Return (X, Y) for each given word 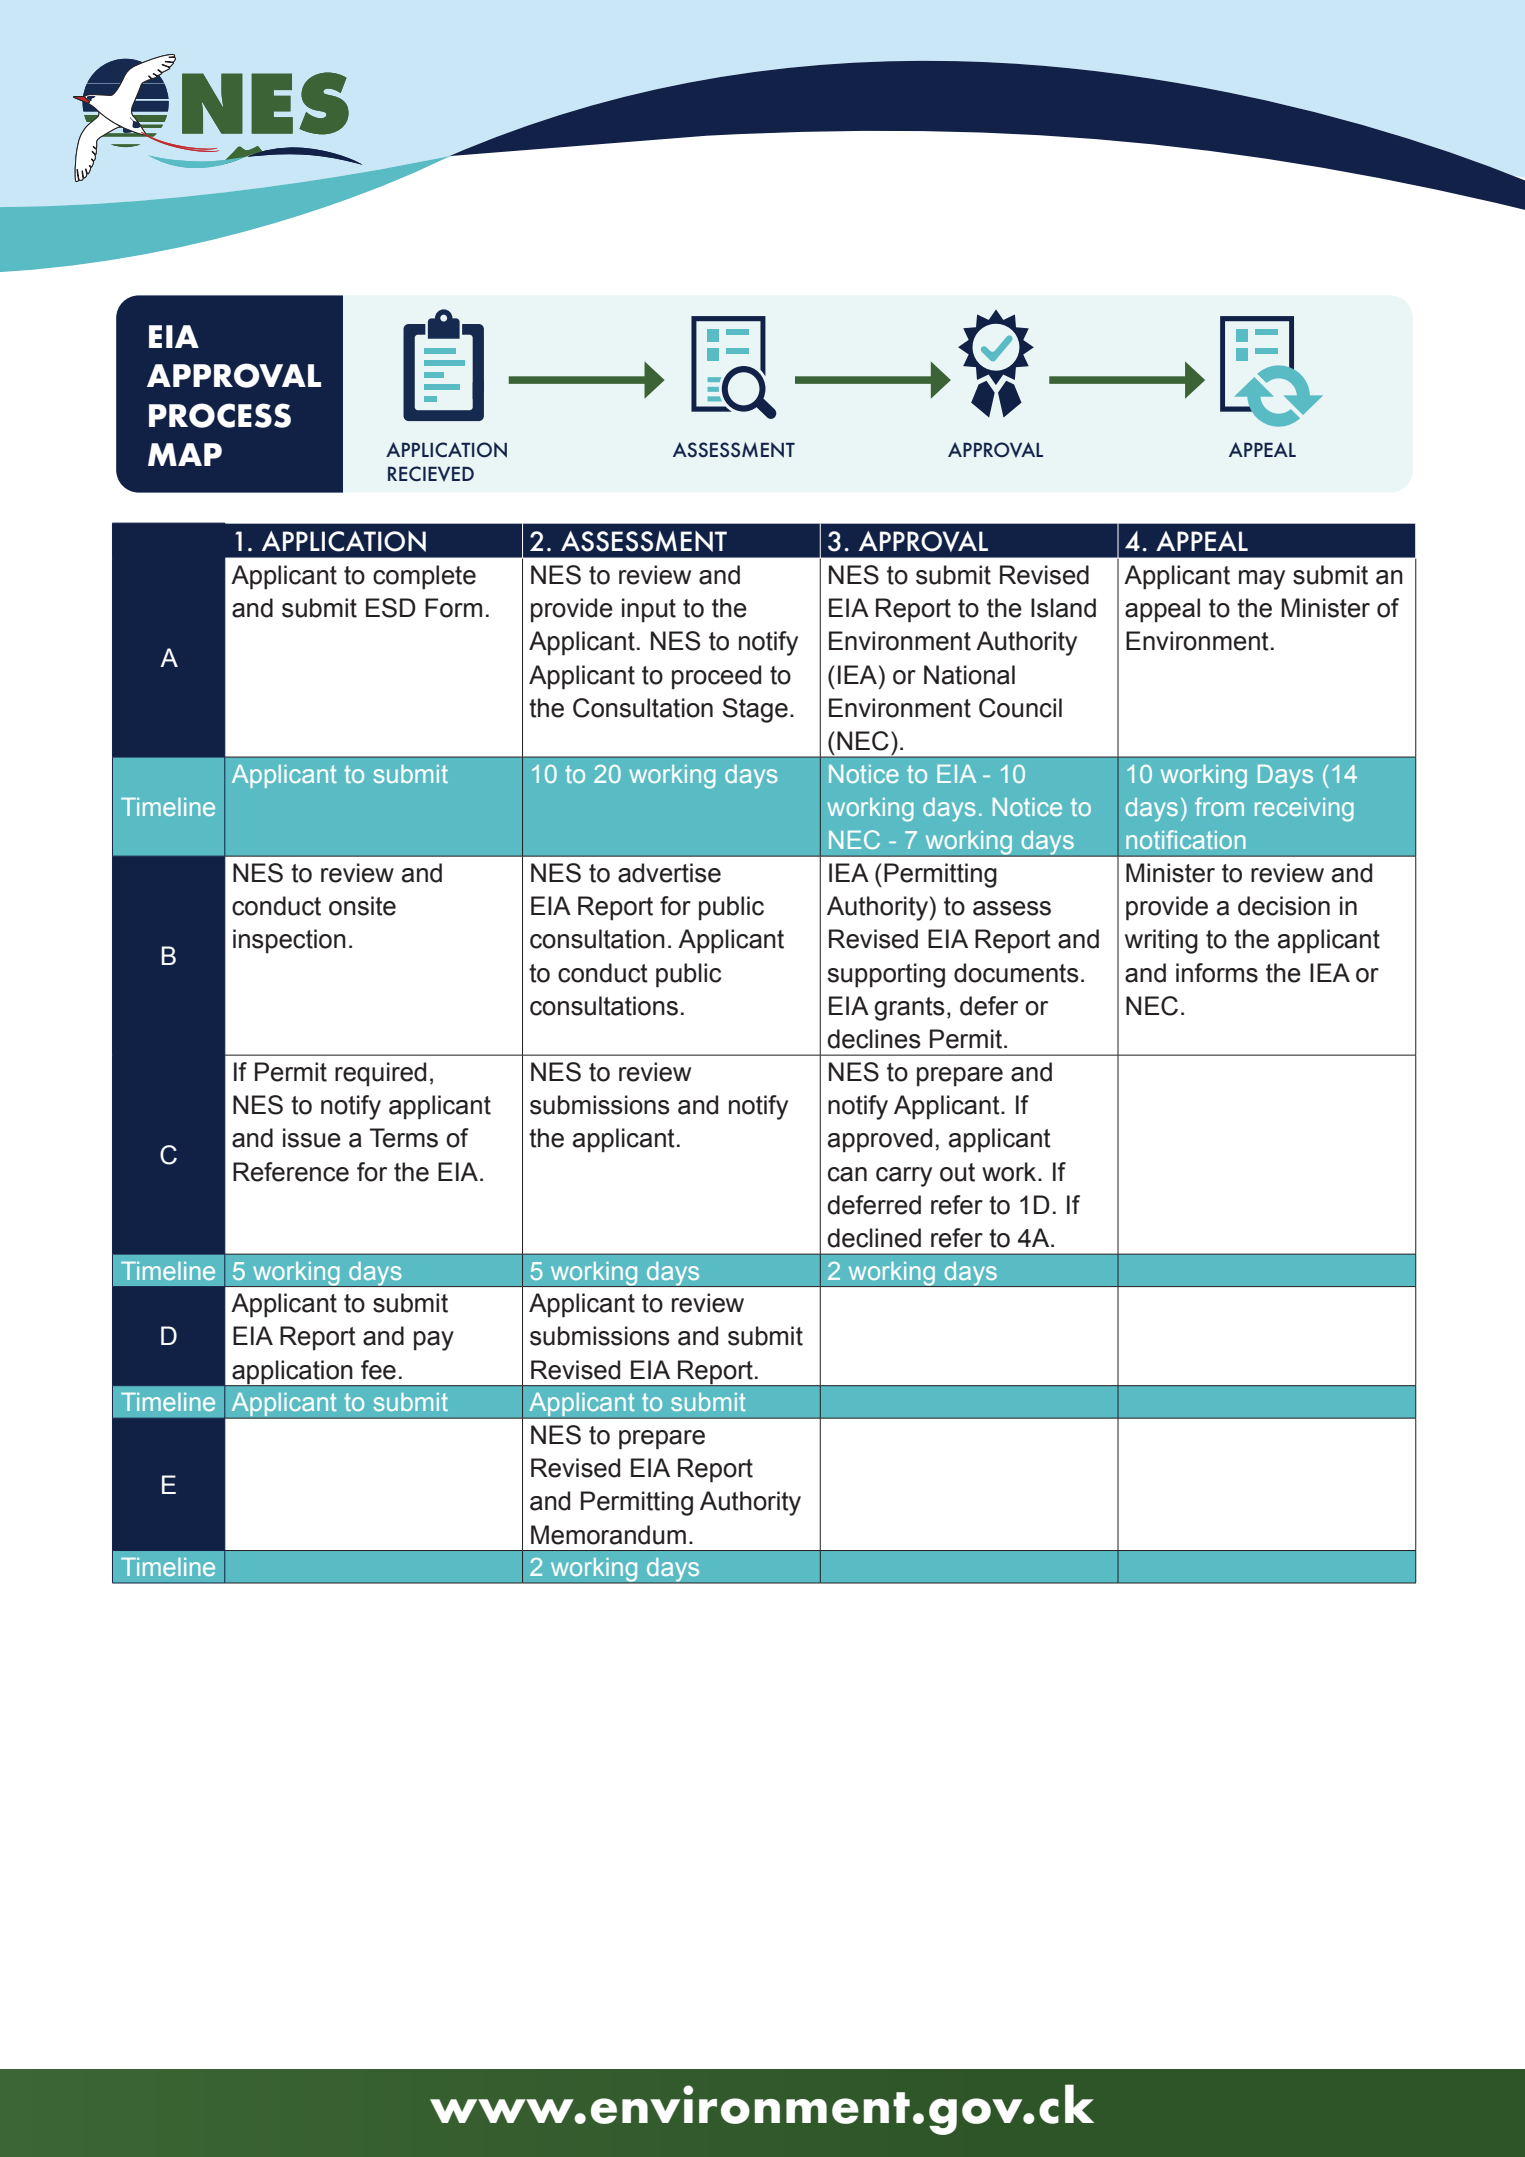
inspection (289, 941)
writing (1161, 941)
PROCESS (220, 415)
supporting (886, 975)
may (1262, 580)
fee (378, 1370)
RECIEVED (431, 474)
